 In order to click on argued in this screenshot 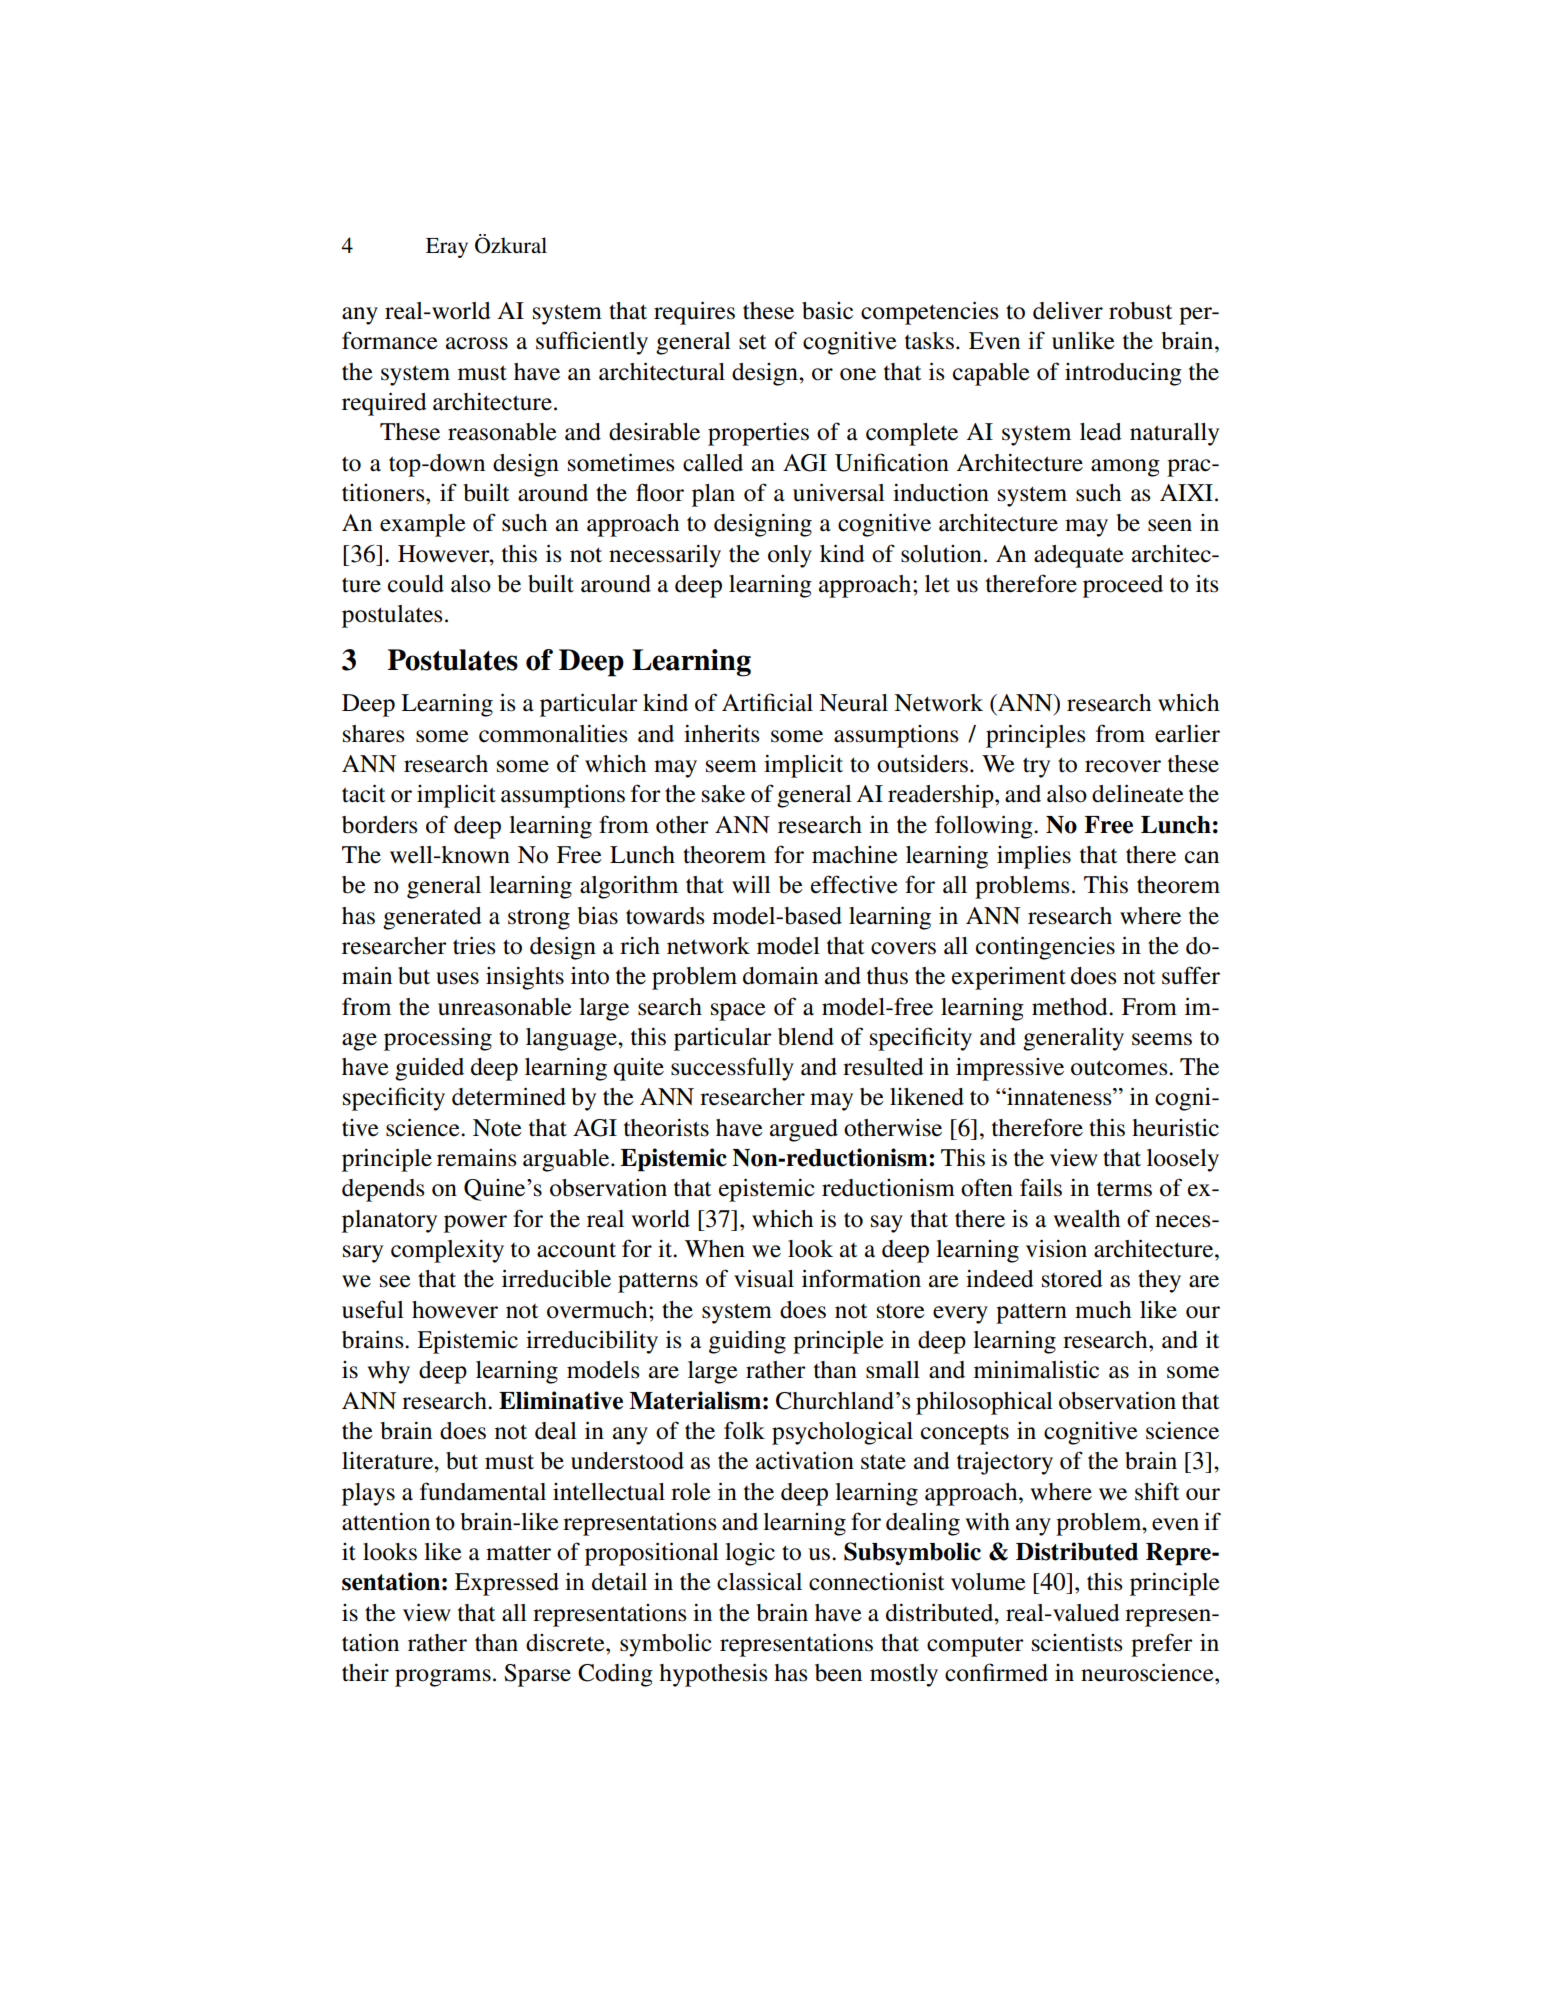, I will do `click(804, 1130)`.
